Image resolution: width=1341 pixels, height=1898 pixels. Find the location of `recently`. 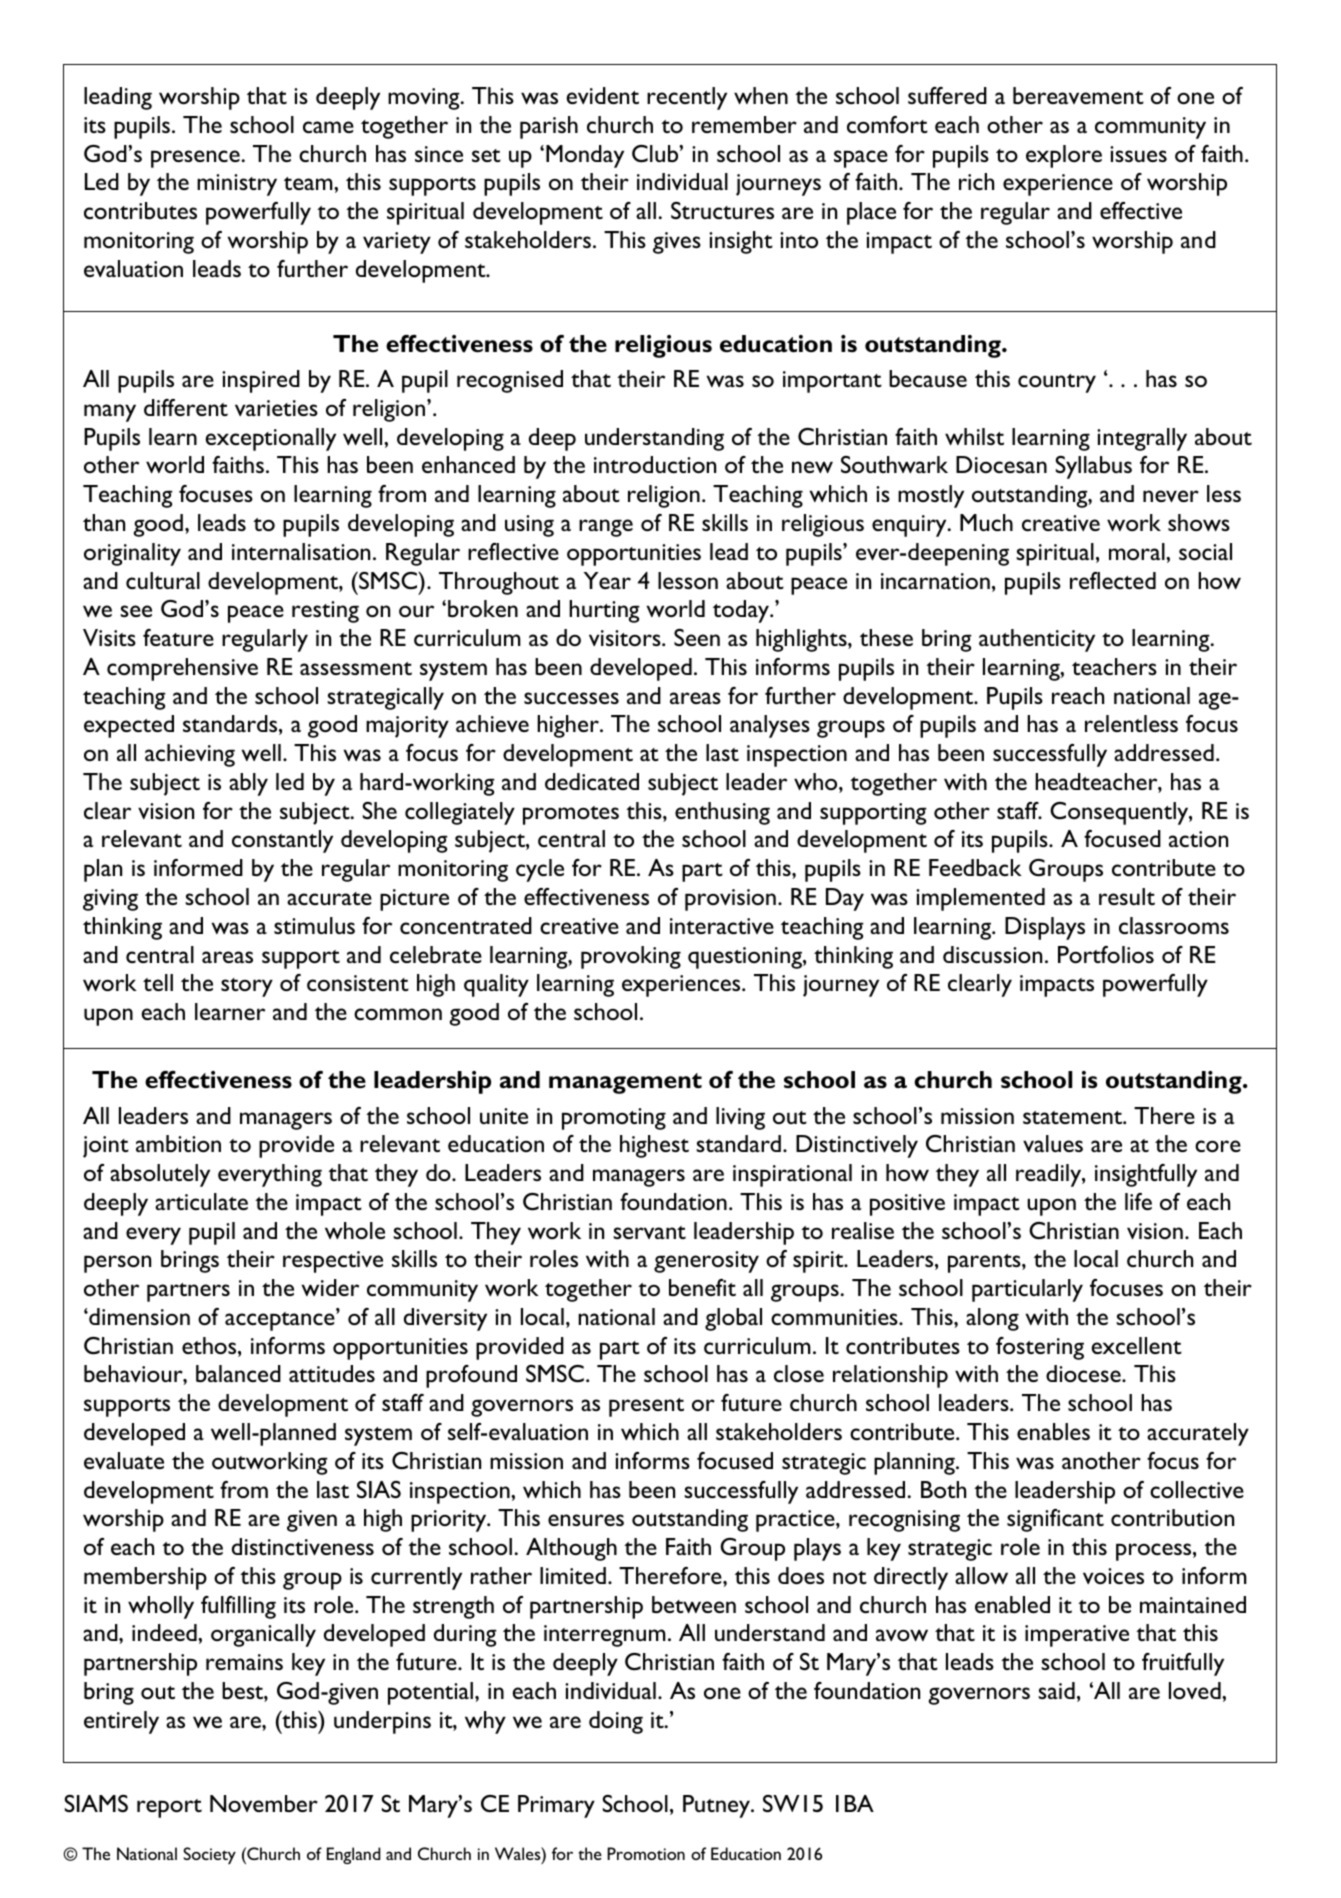

recently is located at coordinates (687, 98).
